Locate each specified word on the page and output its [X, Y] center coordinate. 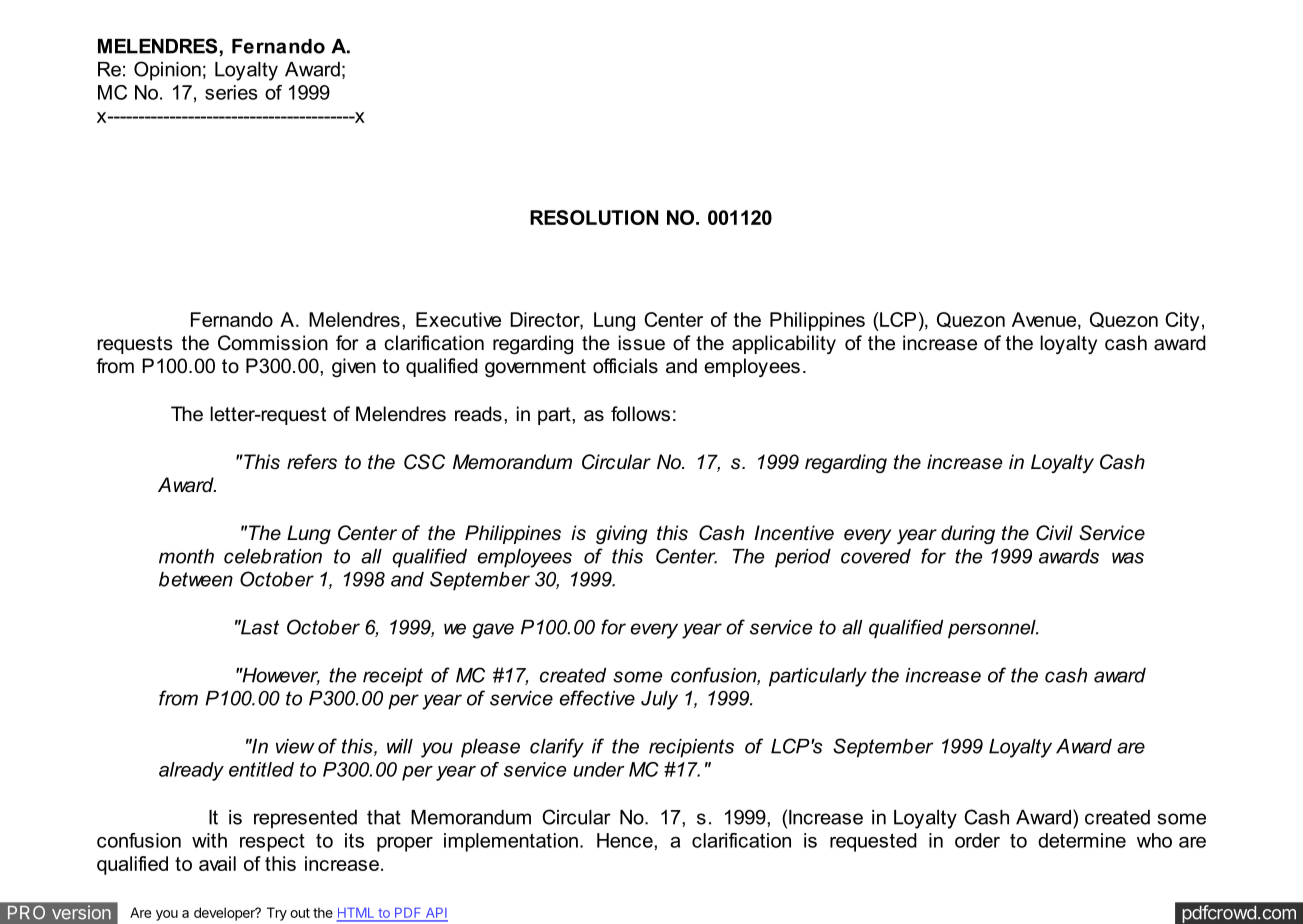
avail [217, 863]
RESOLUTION [594, 217]
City [1182, 321]
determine [1082, 840]
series [231, 92]
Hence [626, 840]
